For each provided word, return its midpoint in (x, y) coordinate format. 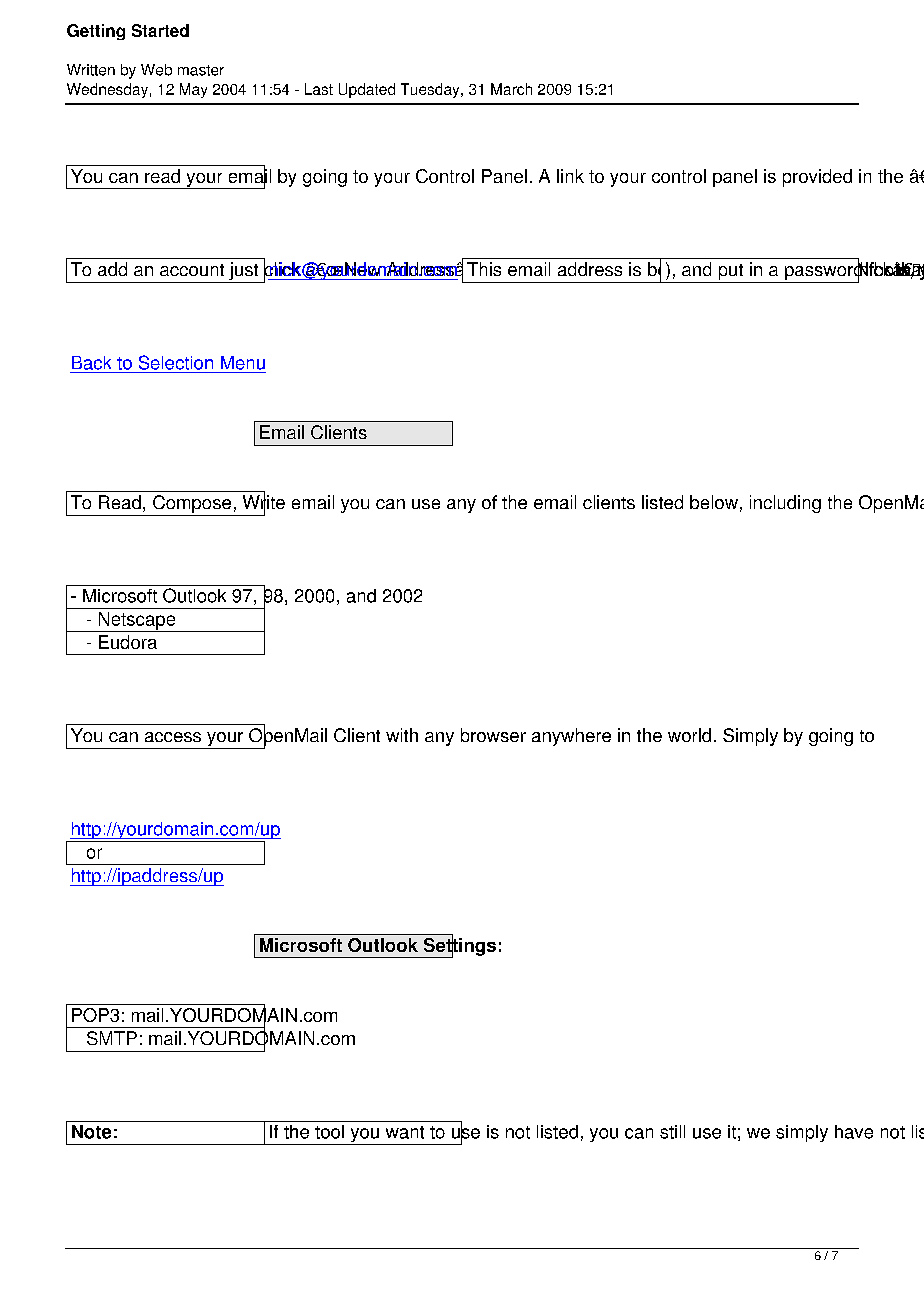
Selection (176, 362)
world (689, 735)
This (484, 269)
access (173, 737)
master (201, 70)
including (785, 504)
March (511, 89)
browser (493, 735)
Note (91, 1132)
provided (817, 178)
